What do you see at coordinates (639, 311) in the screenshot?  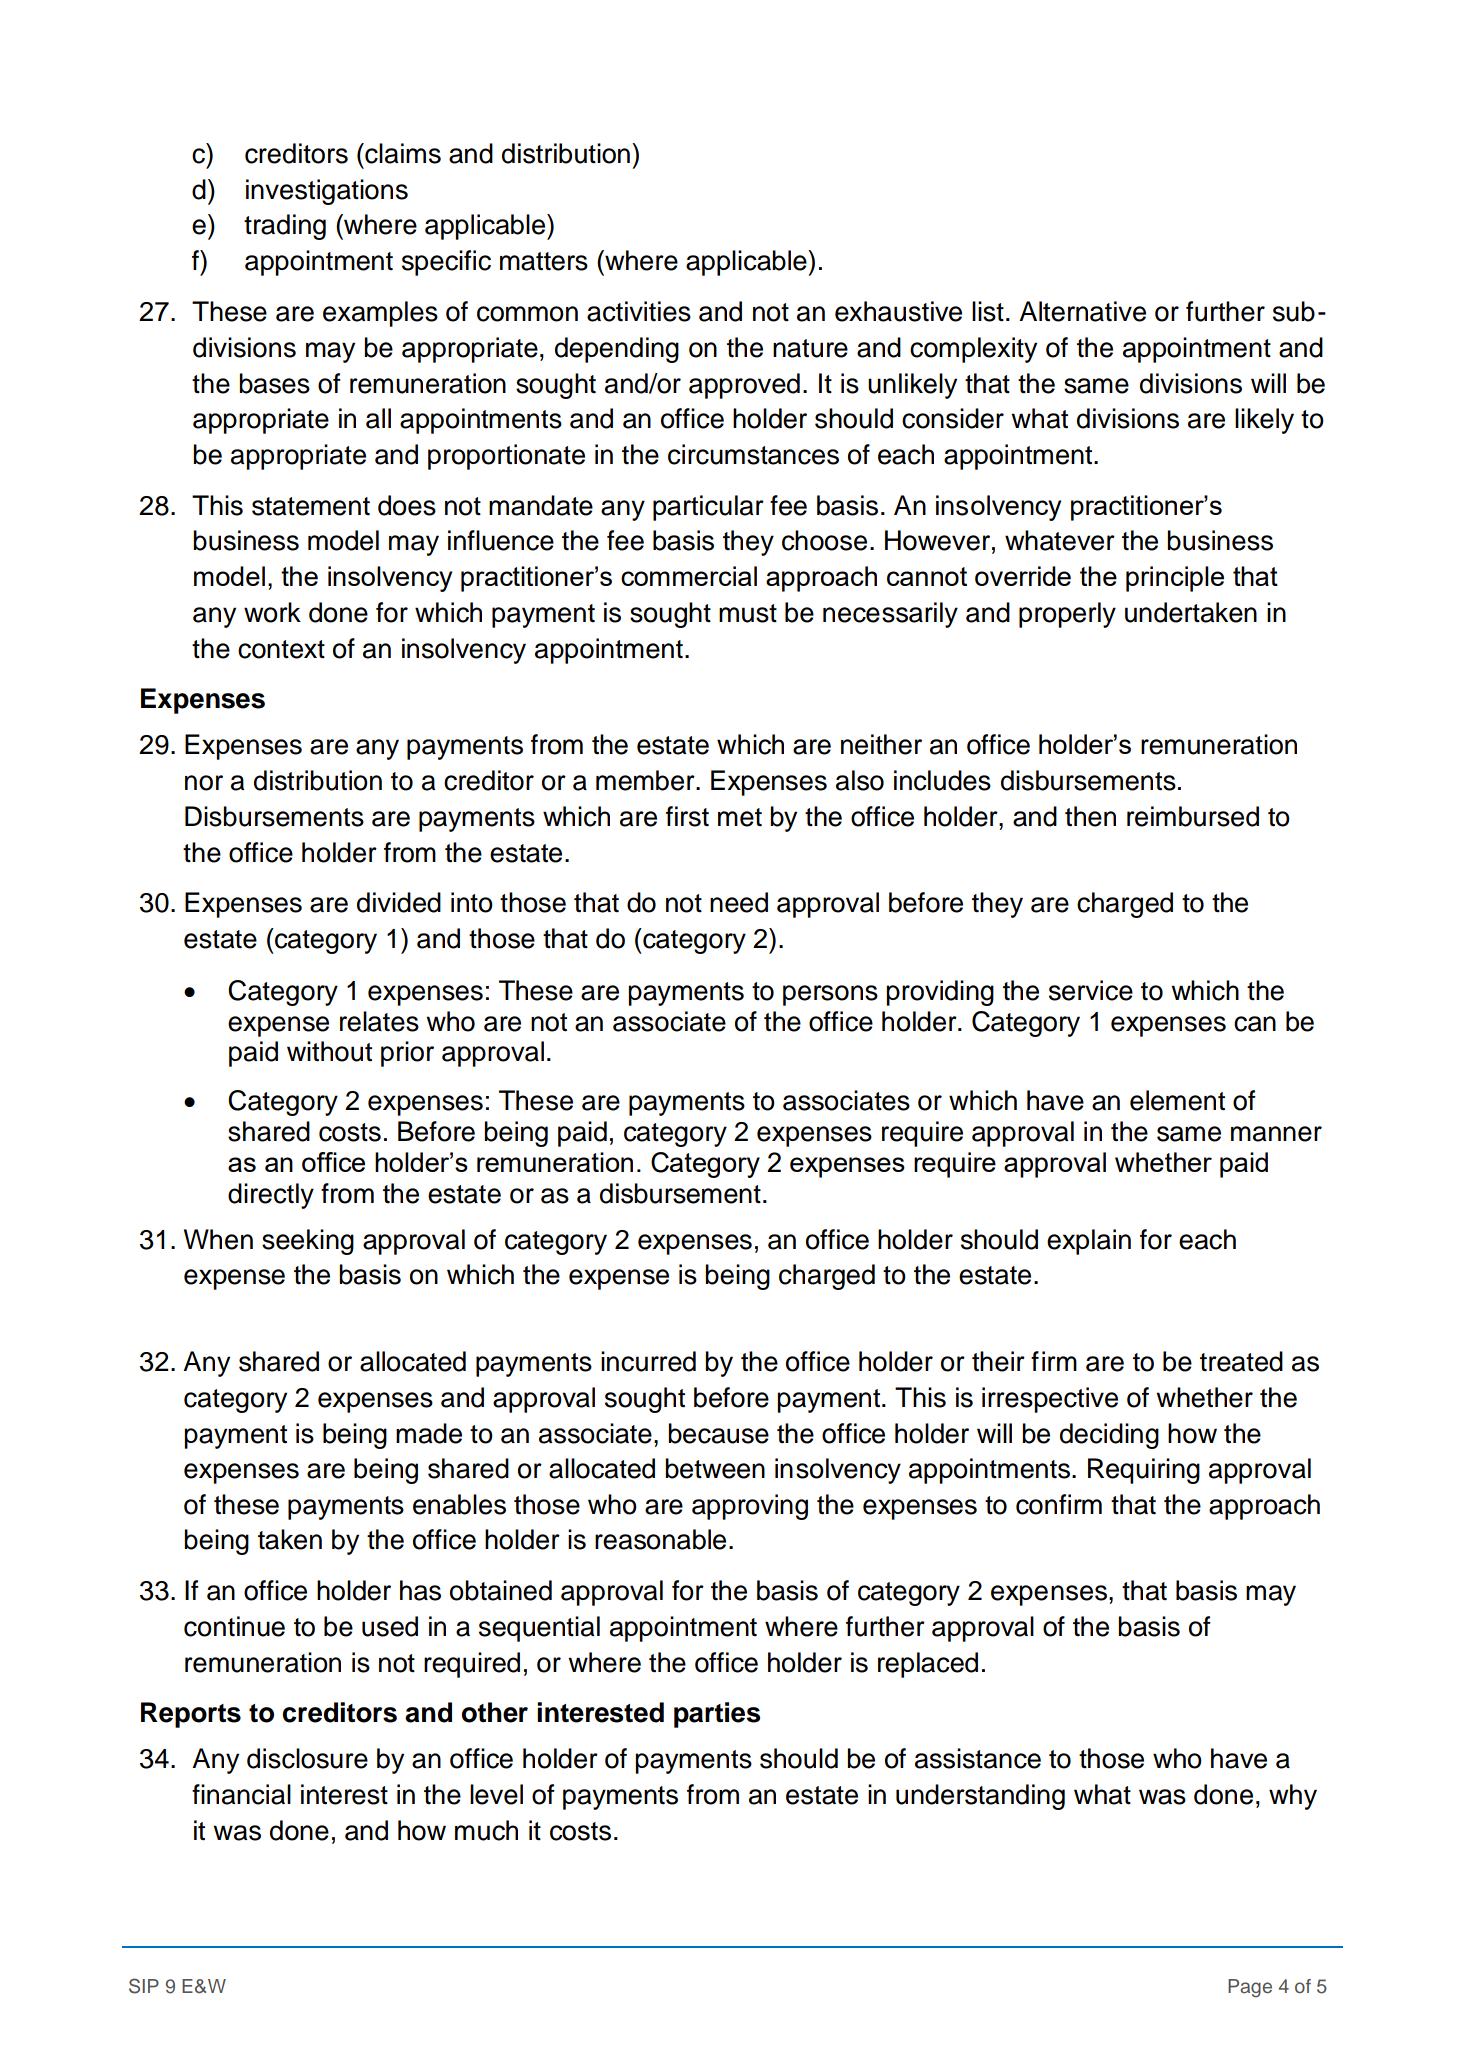 I see `activities` at bounding box center [639, 311].
